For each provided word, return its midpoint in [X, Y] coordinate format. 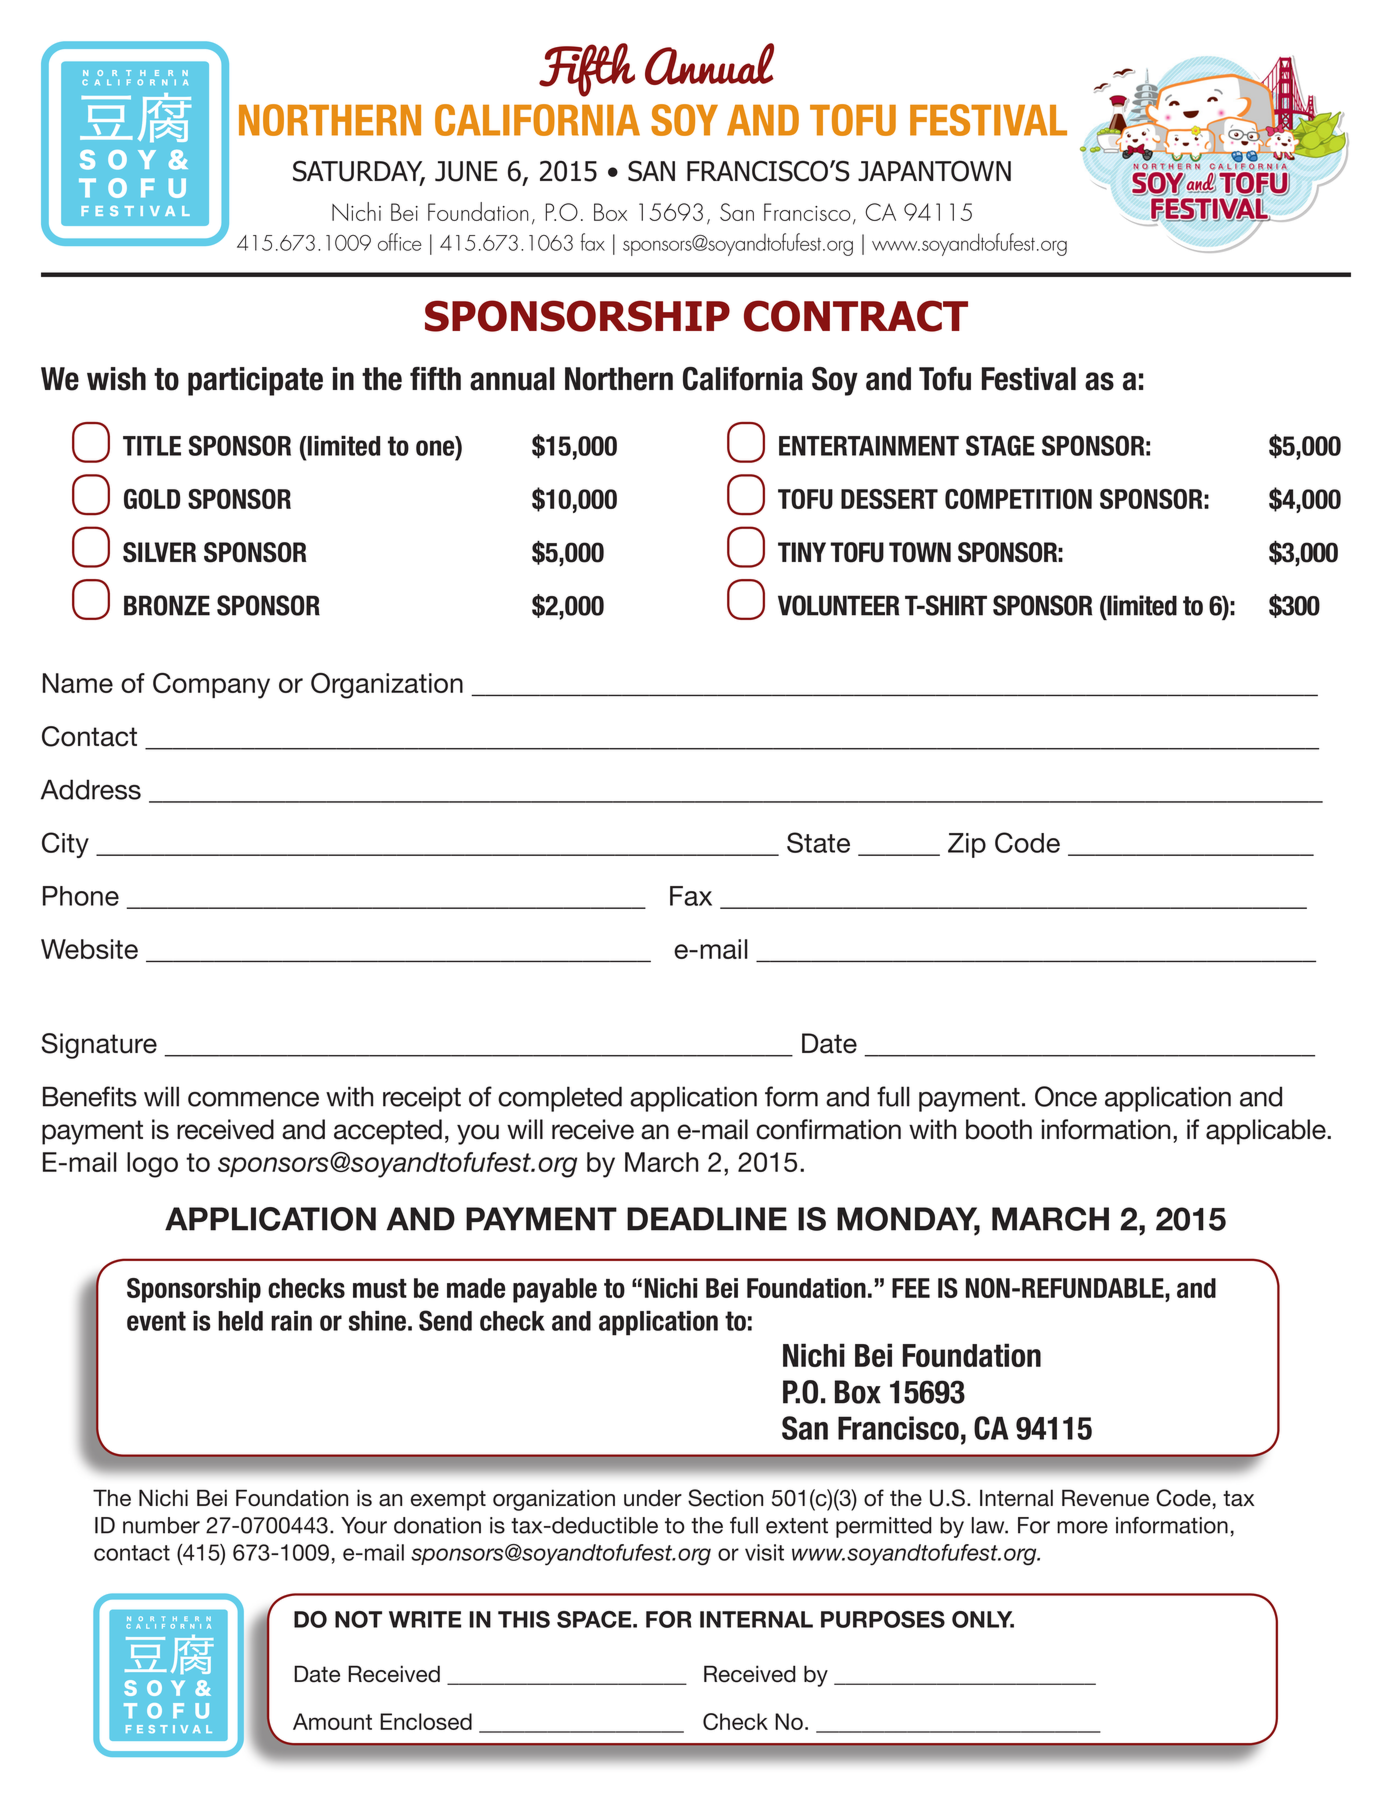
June [466, 171]
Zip [967, 845]
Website [89, 949]
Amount [332, 1721]
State [818, 842]
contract [856, 316]
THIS [524, 1619]
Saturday [359, 172]
